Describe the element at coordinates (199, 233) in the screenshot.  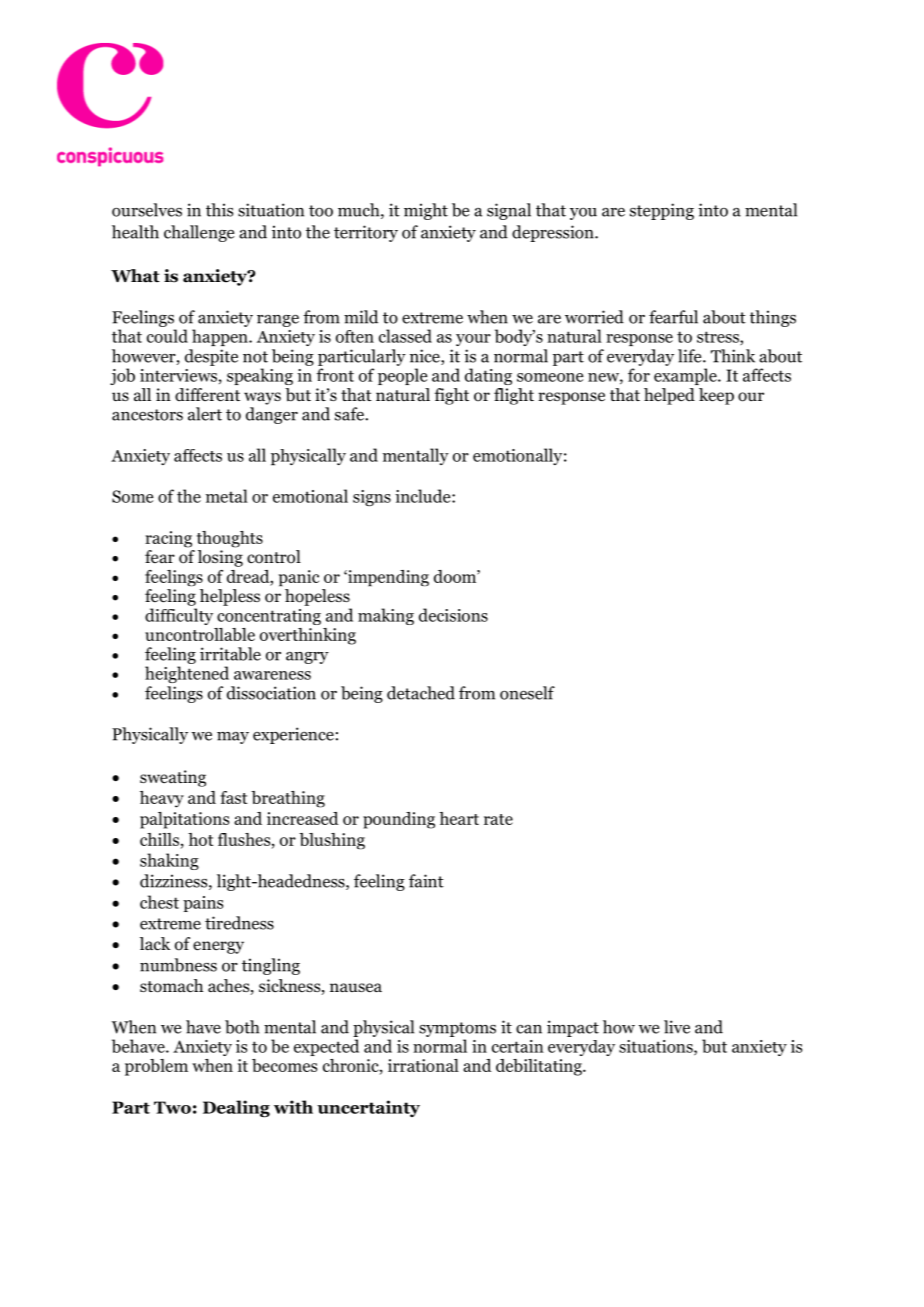
I see `challenge` at that location.
